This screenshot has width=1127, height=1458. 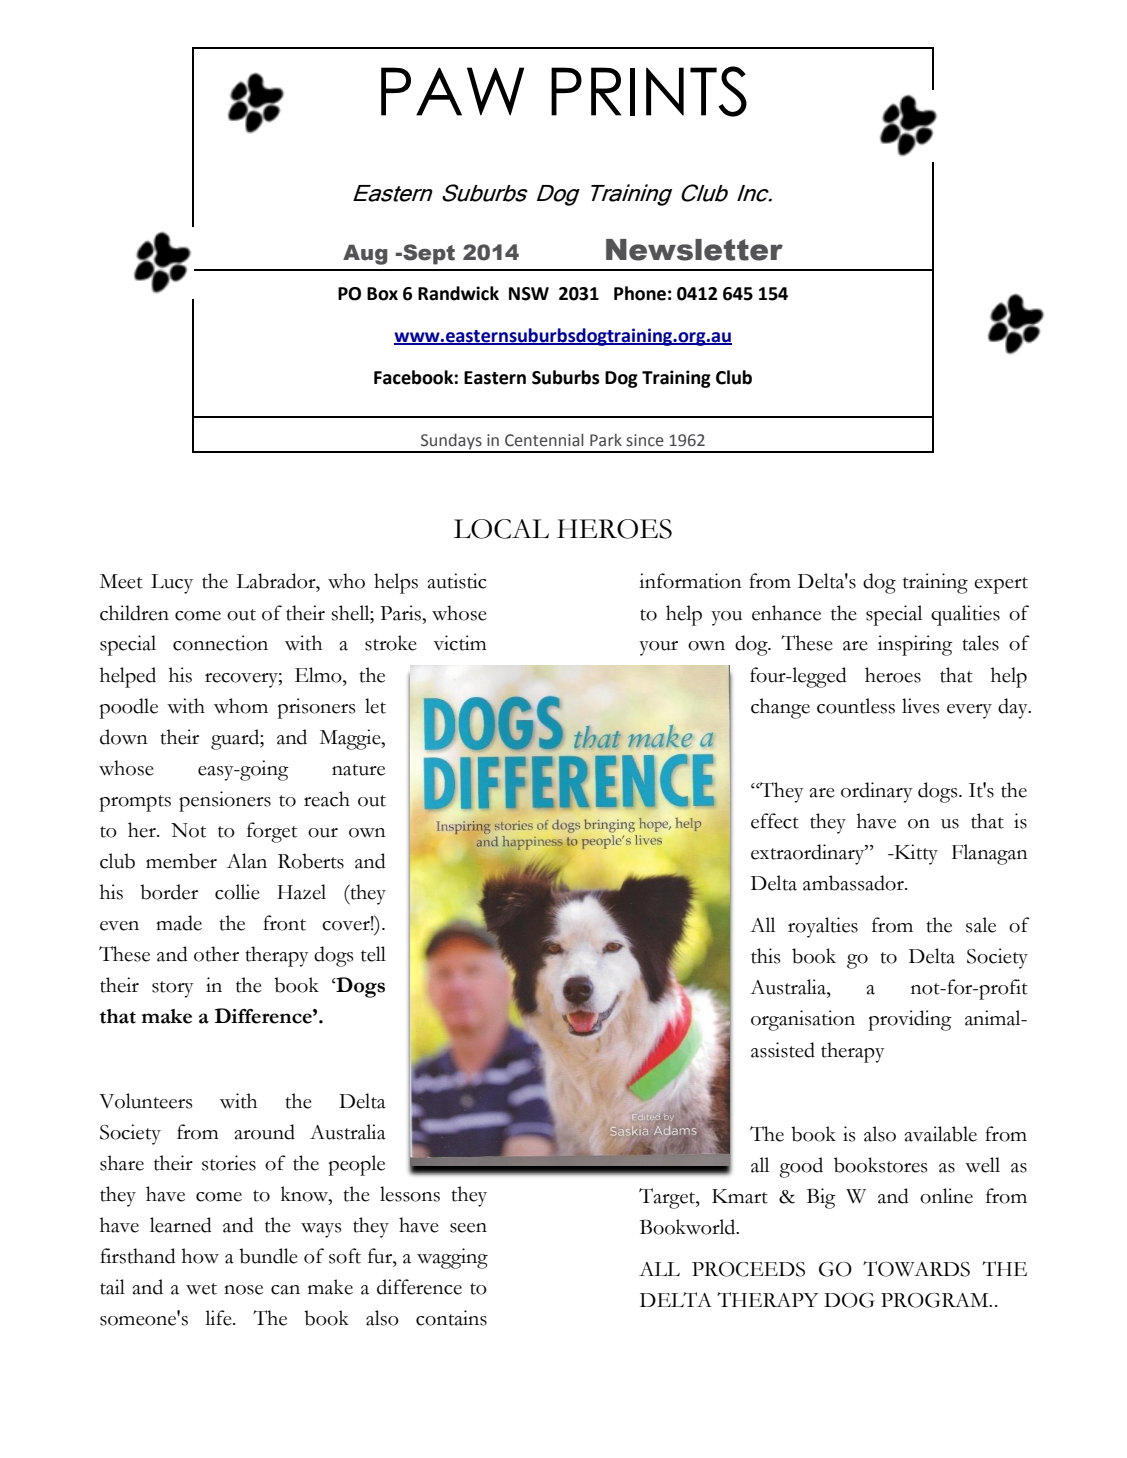 I want to click on tell, so click(x=373, y=954).
